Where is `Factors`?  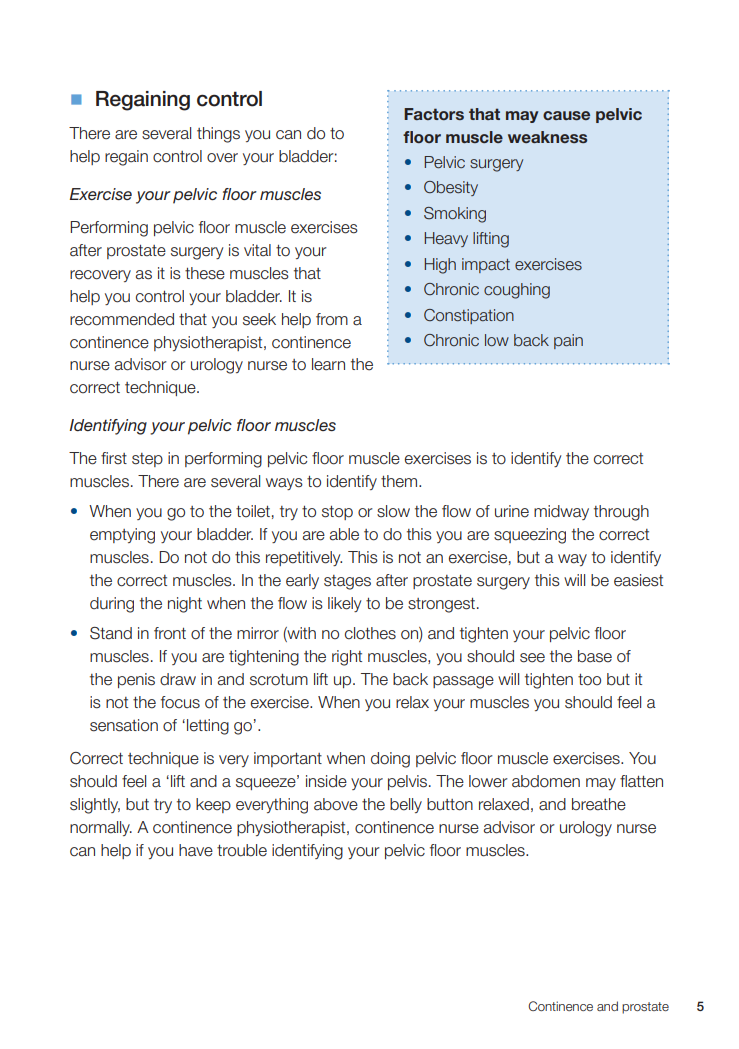 Factors is located at coordinates (434, 114).
